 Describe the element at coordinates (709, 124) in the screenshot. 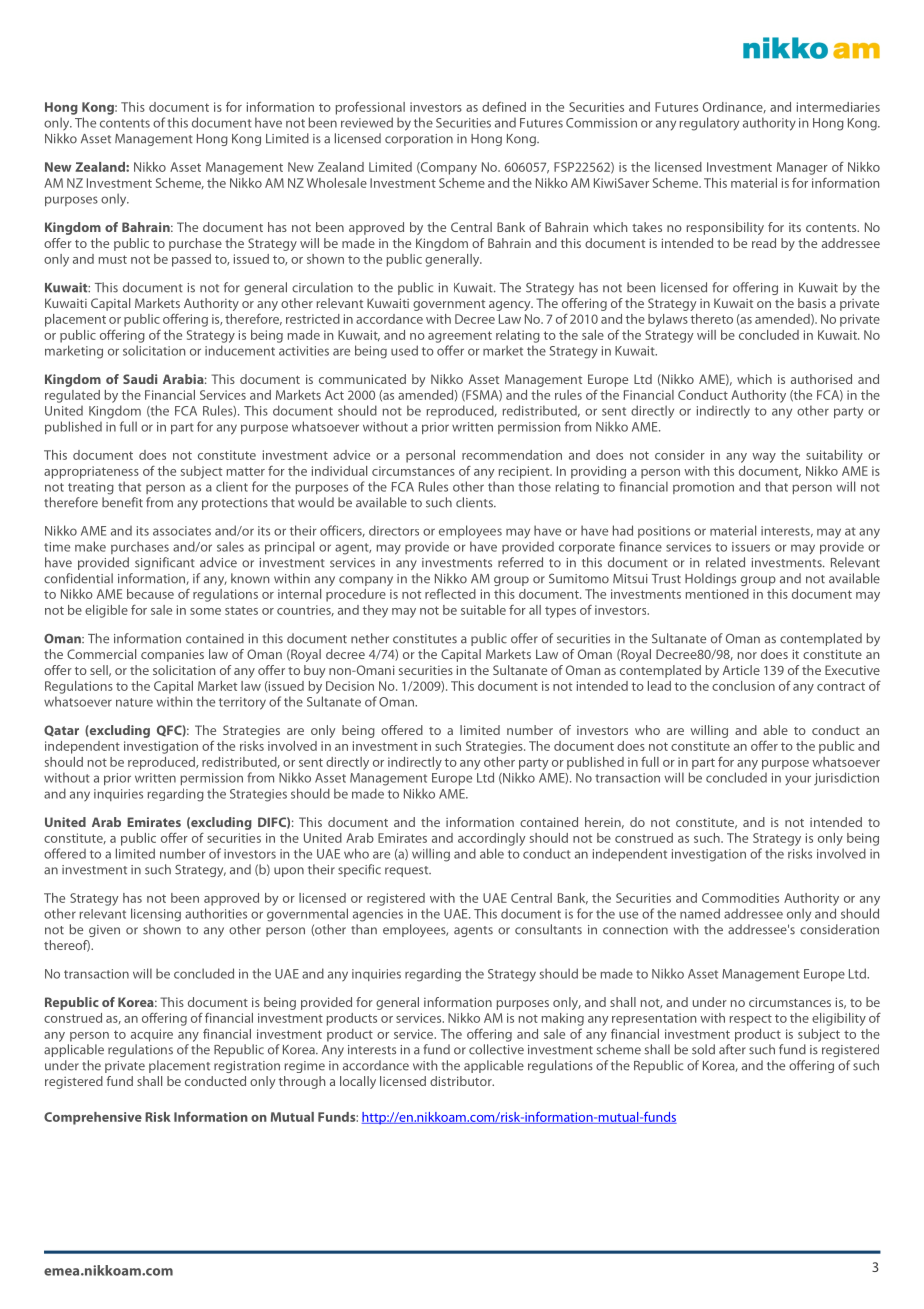

I see `regulatory` at that location.
